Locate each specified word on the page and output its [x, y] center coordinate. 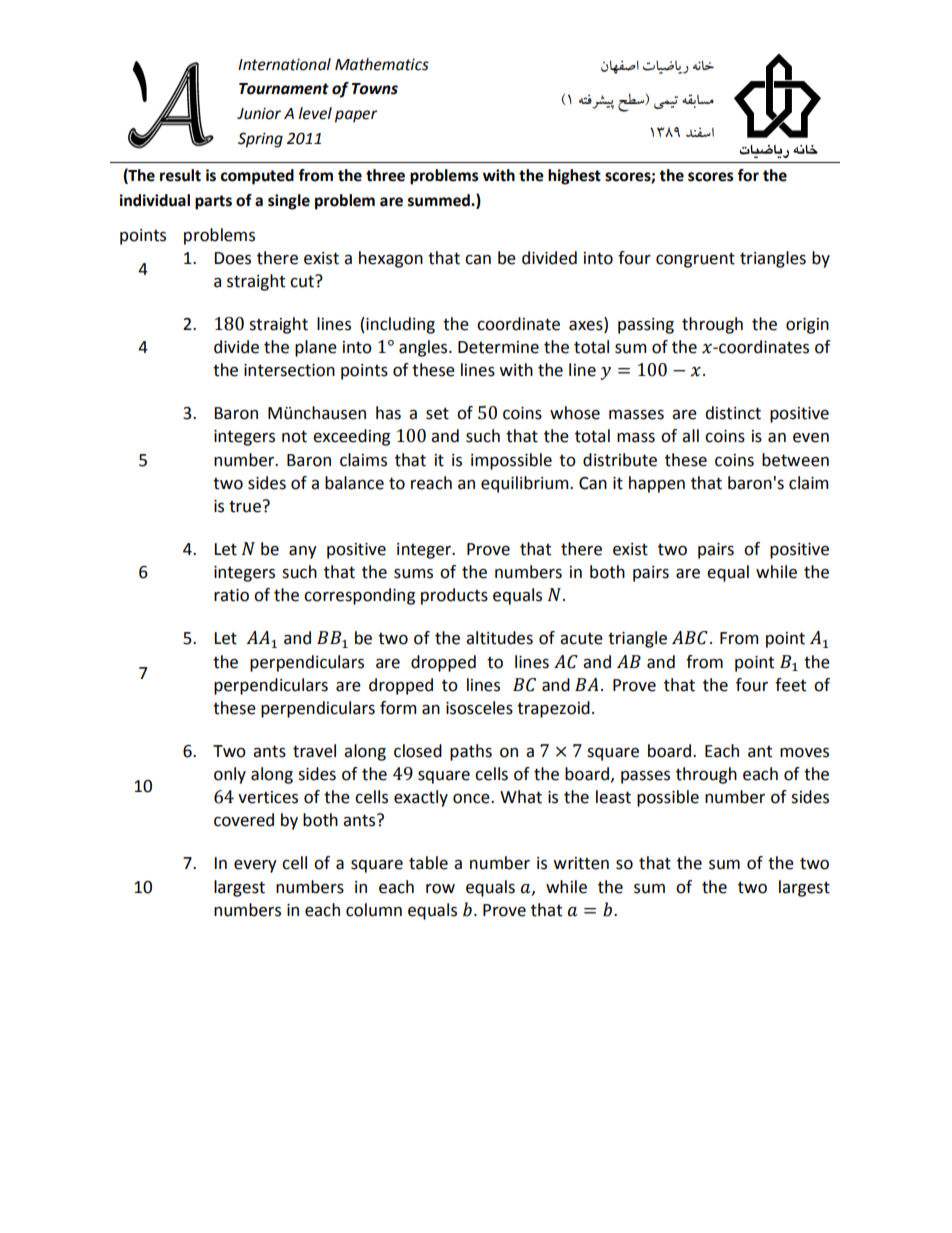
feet [790, 685]
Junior [259, 113]
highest [574, 177]
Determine [498, 347]
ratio [231, 595]
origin [807, 326]
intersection [289, 370]
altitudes [499, 638]
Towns [375, 89]
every [255, 866]
